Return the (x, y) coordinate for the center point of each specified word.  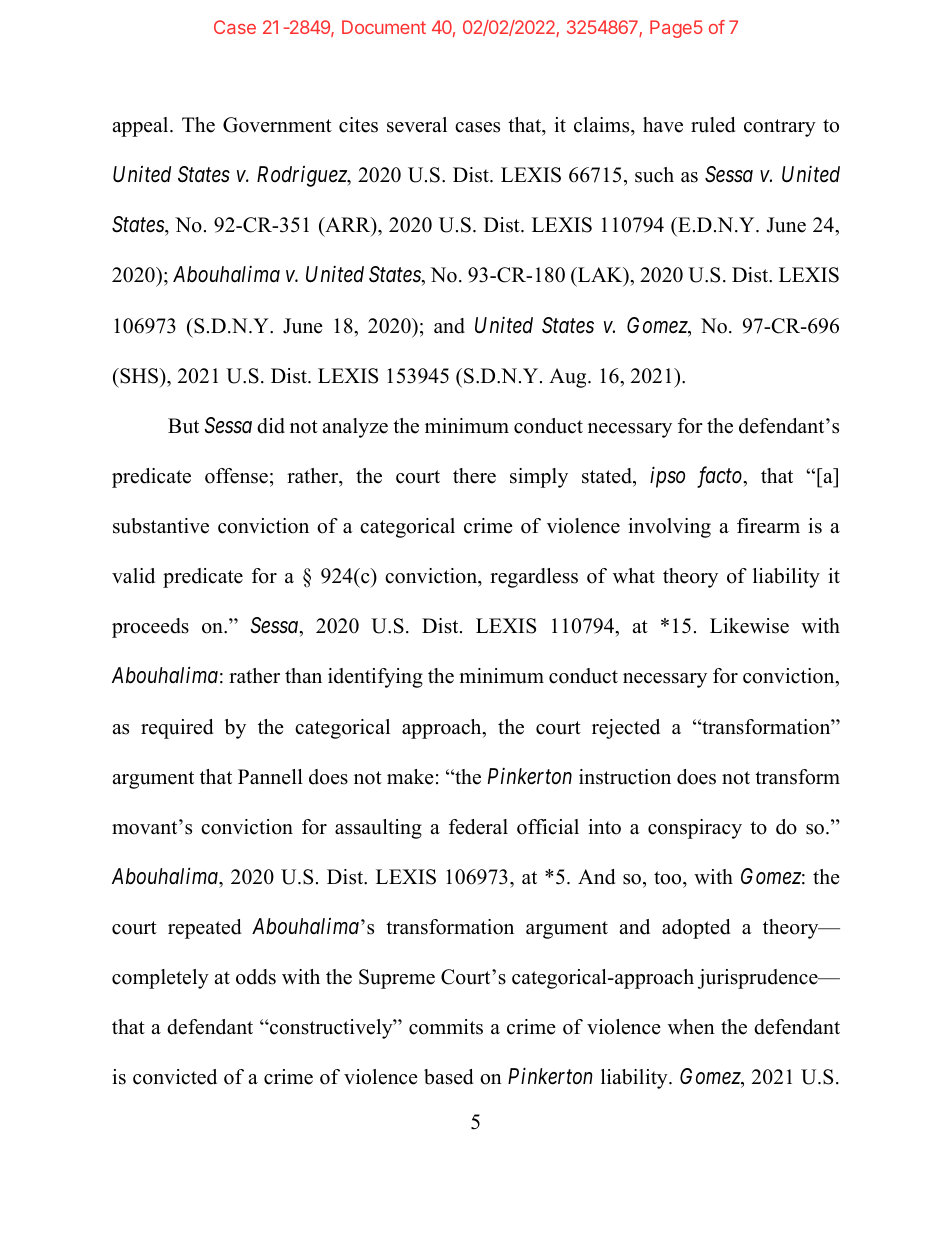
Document (384, 27)
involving (669, 528)
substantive (161, 526)
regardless (534, 578)
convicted (175, 1077)
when (691, 1027)
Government (277, 125)
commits (446, 1027)
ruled (713, 125)
